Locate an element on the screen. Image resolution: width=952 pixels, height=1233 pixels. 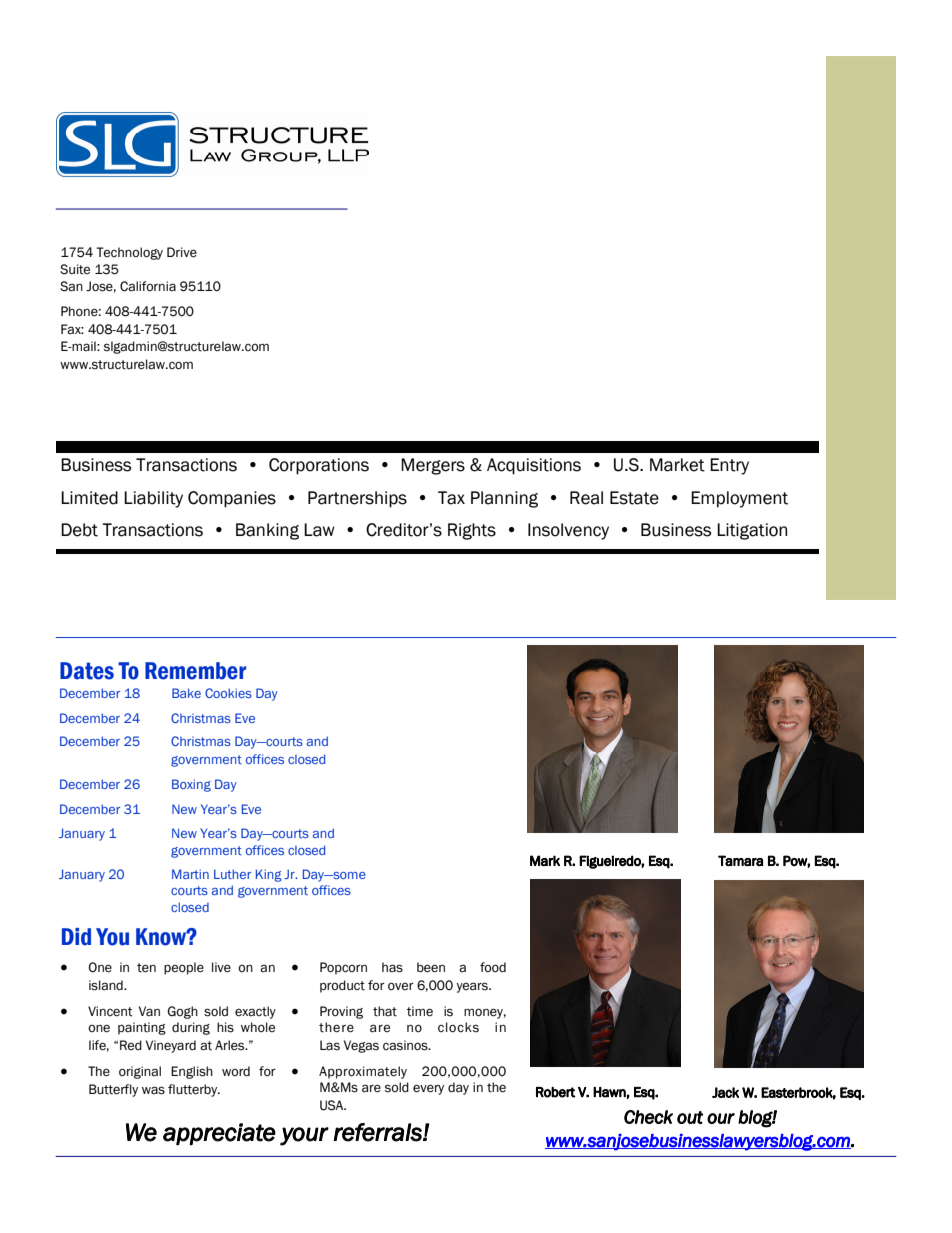
Litigation is located at coordinates (752, 531).
